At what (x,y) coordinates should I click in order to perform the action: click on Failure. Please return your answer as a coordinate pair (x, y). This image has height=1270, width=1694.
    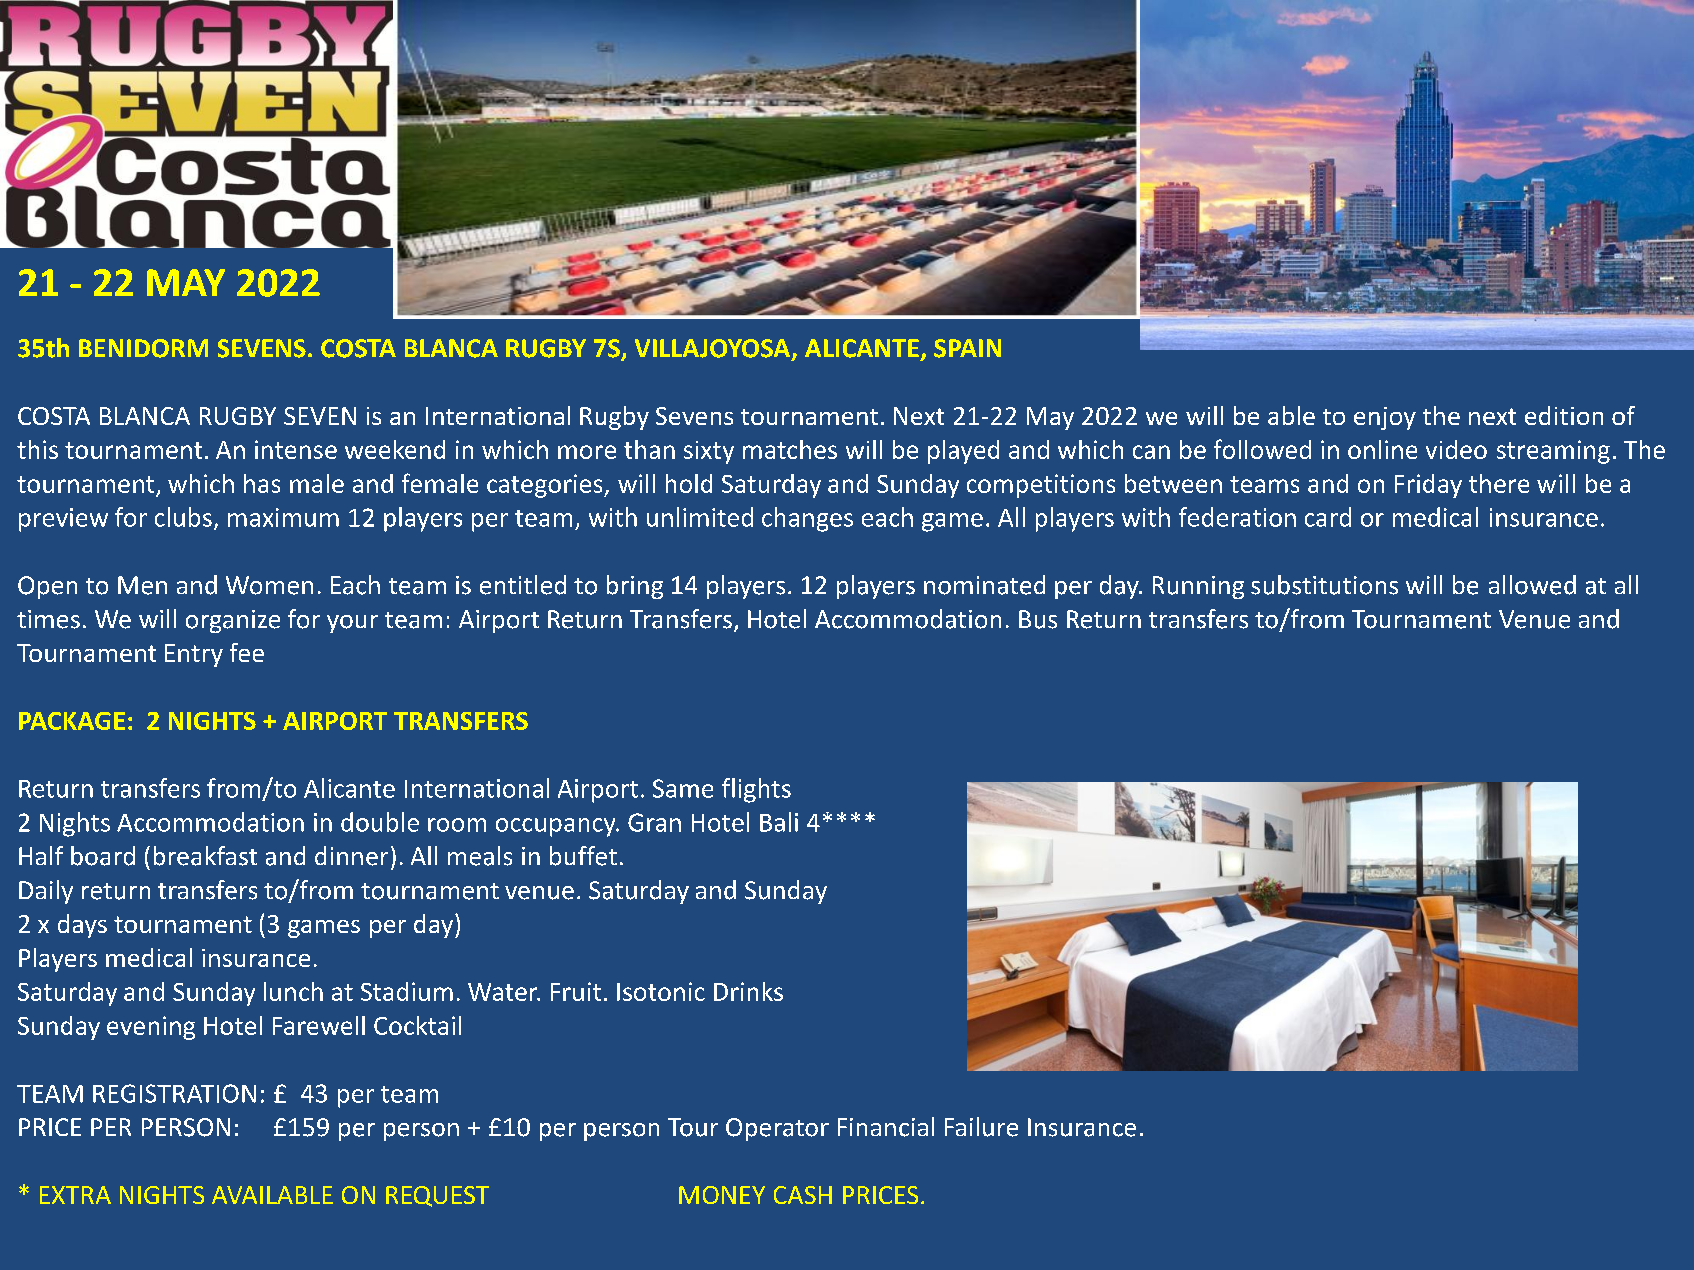
    Looking at the image, I should click on (981, 1127).
